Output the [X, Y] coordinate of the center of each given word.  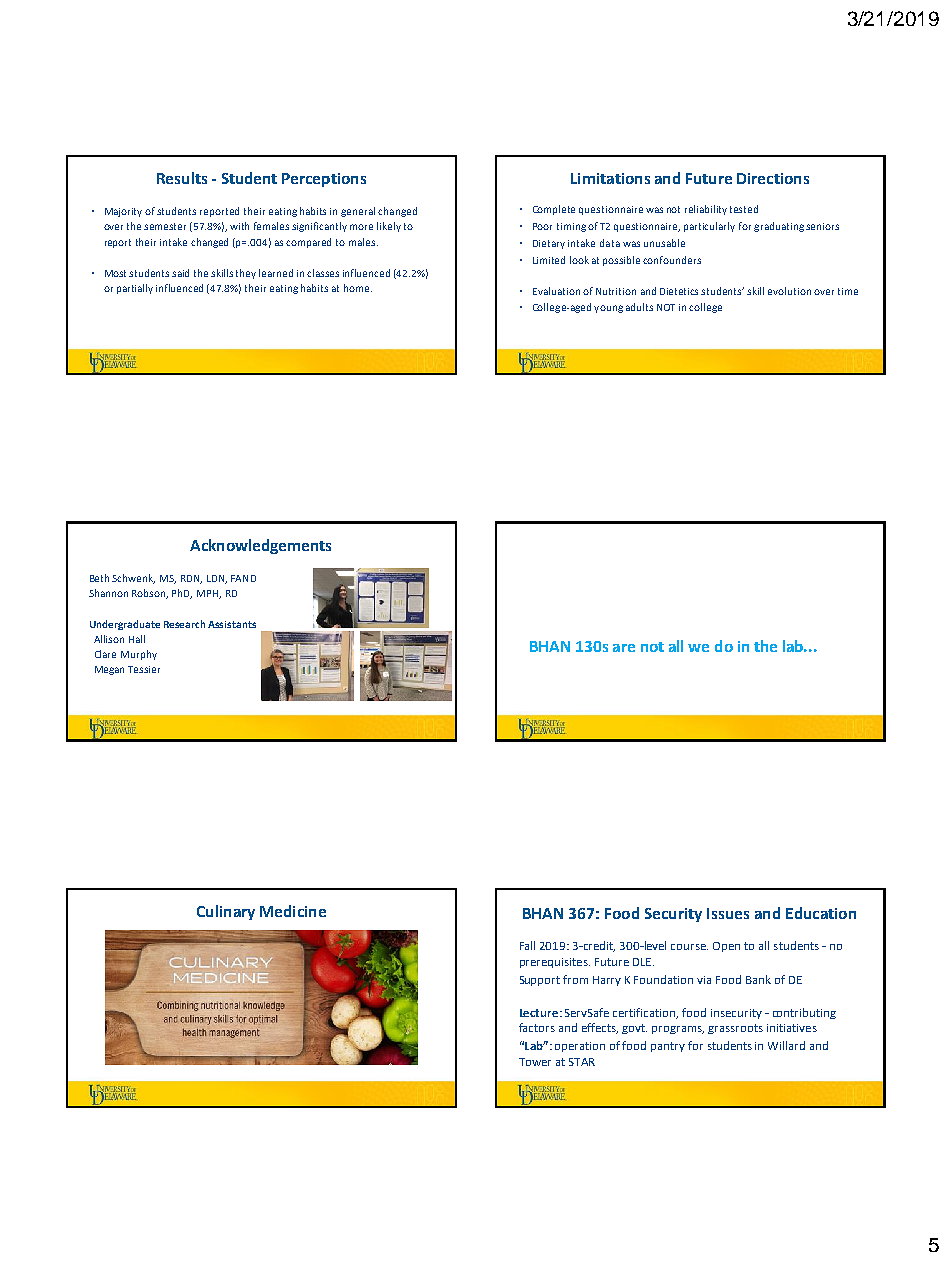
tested [744, 209]
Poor [542, 226]
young [608, 309]
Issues [728, 913]
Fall [527, 945]
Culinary [226, 912]
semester [165, 226]
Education [821, 913]
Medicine [293, 911]
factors [537, 1027]
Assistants [232, 624]
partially [135, 289]
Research [184, 624]
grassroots [735, 1029]
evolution [789, 291]
